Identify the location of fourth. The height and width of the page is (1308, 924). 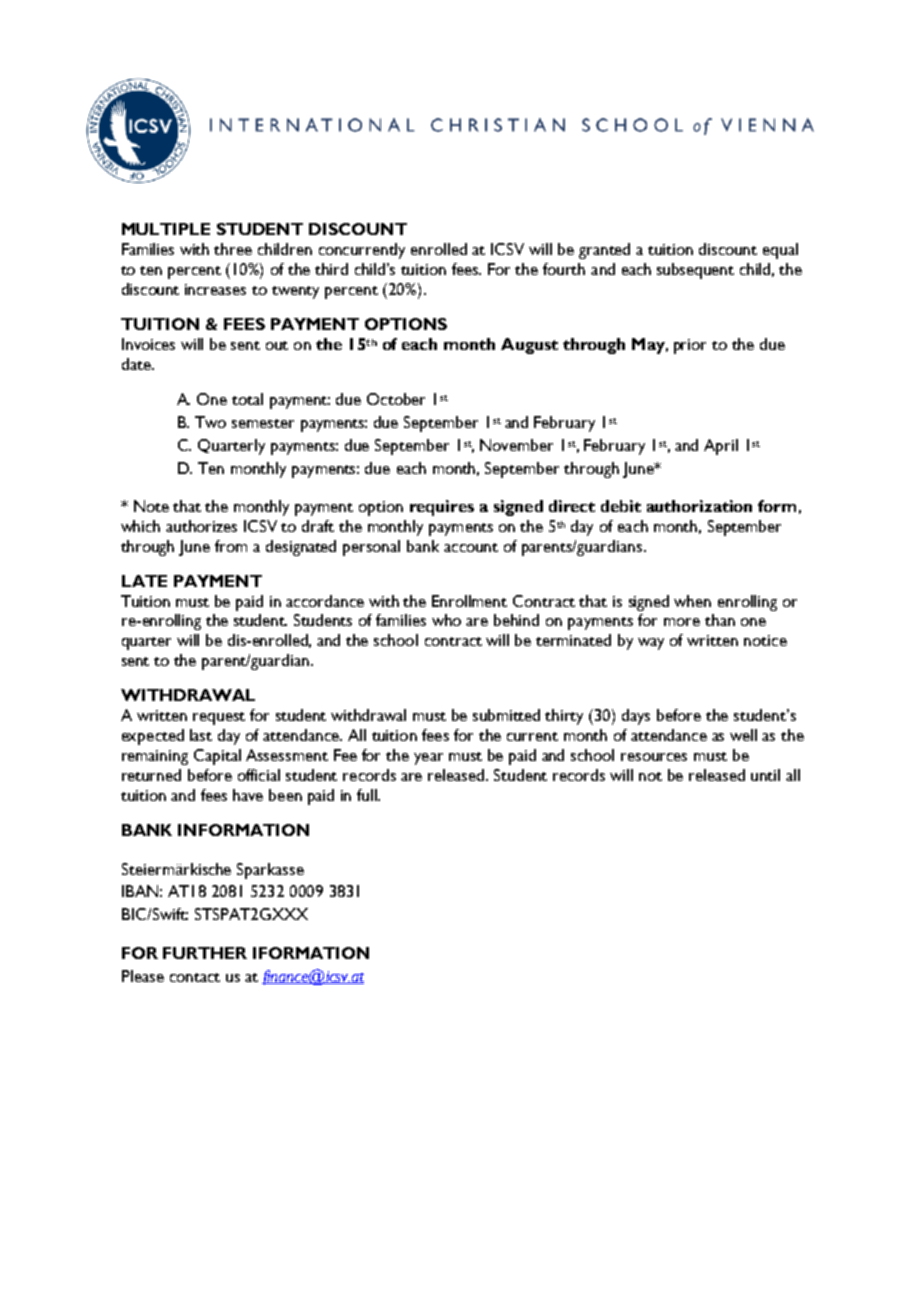
(564, 269).
